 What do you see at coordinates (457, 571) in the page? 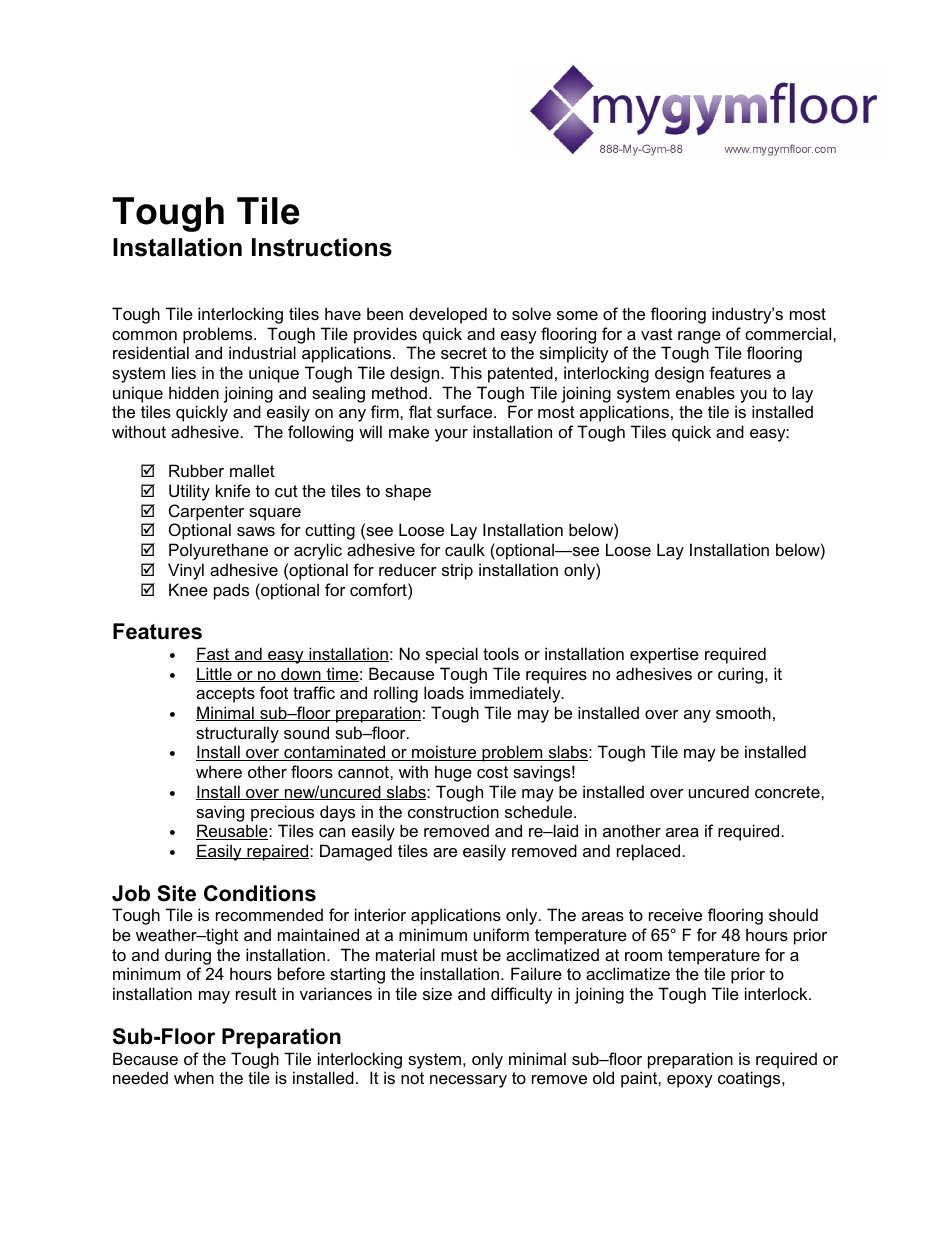
I see `strip` at bounding box center [457, 571].
